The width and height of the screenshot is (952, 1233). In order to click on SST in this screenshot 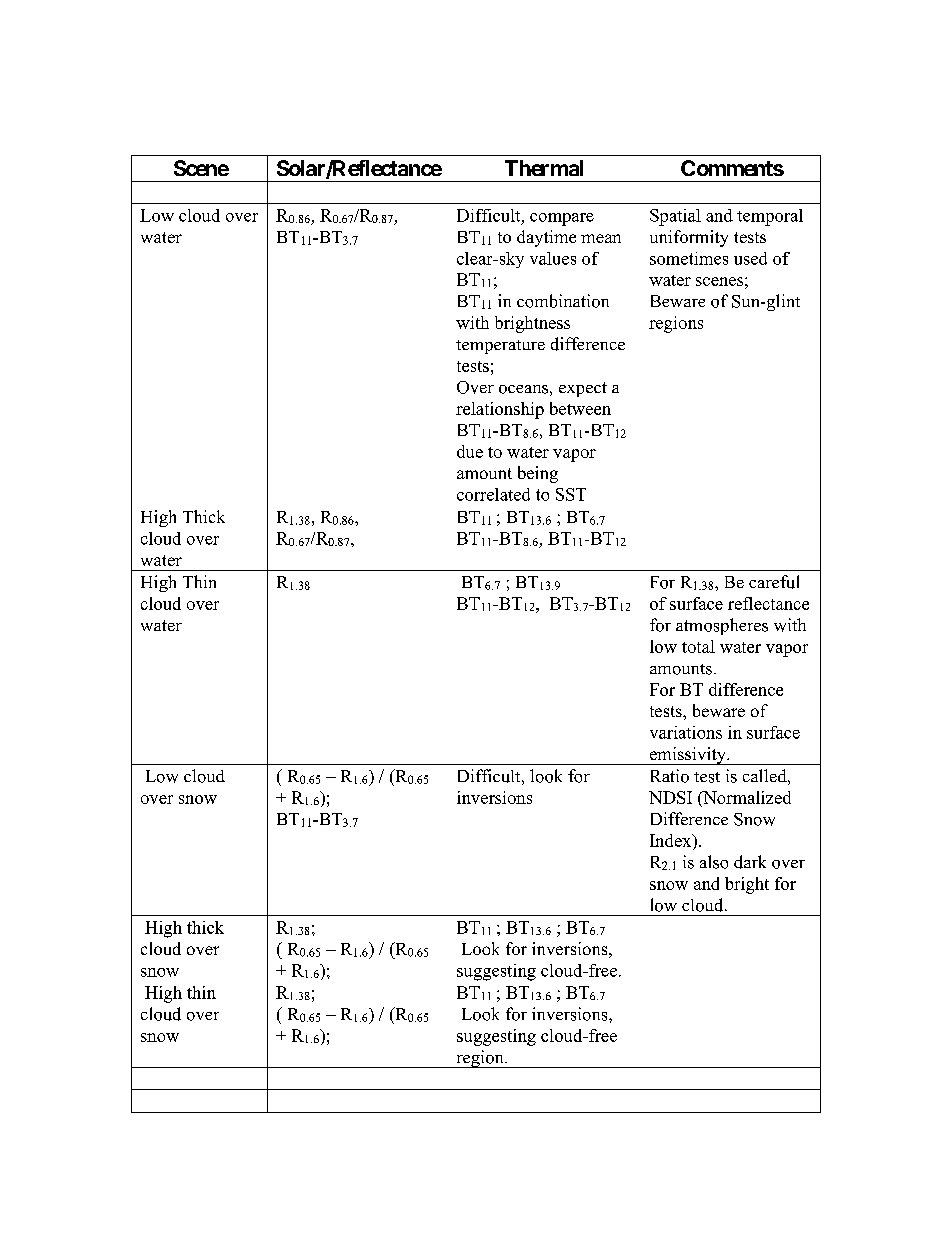, I will do `click(571, 494)`.
